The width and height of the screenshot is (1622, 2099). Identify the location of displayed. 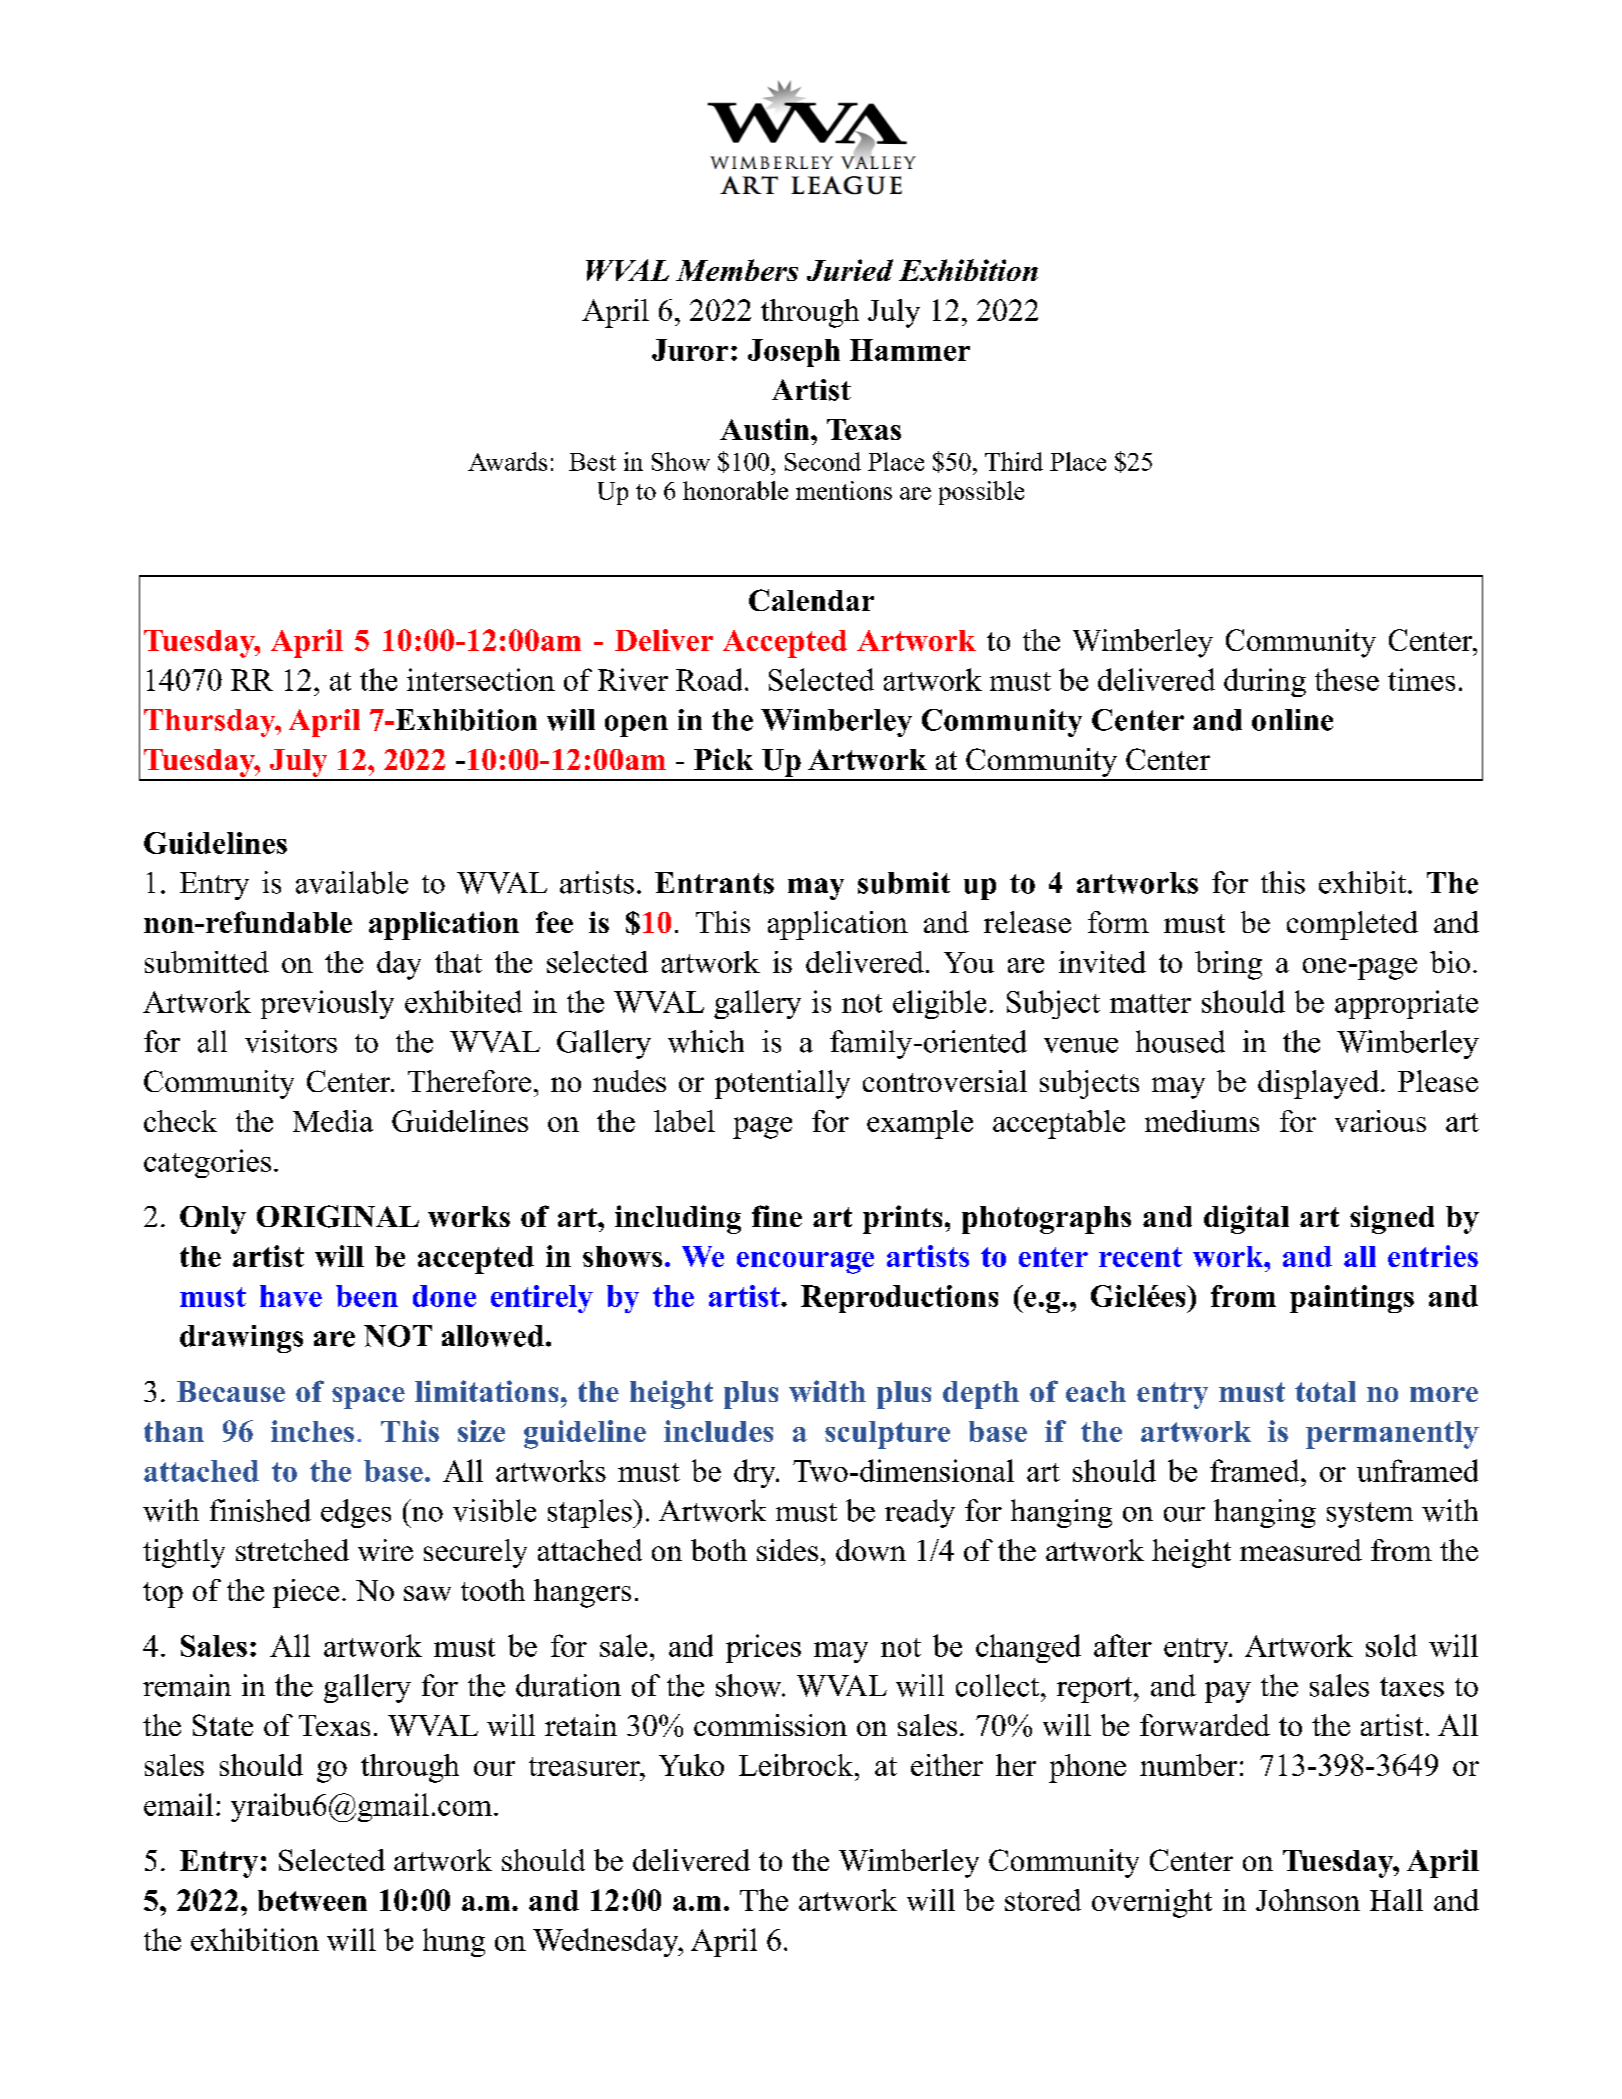
(1320, 1084).
